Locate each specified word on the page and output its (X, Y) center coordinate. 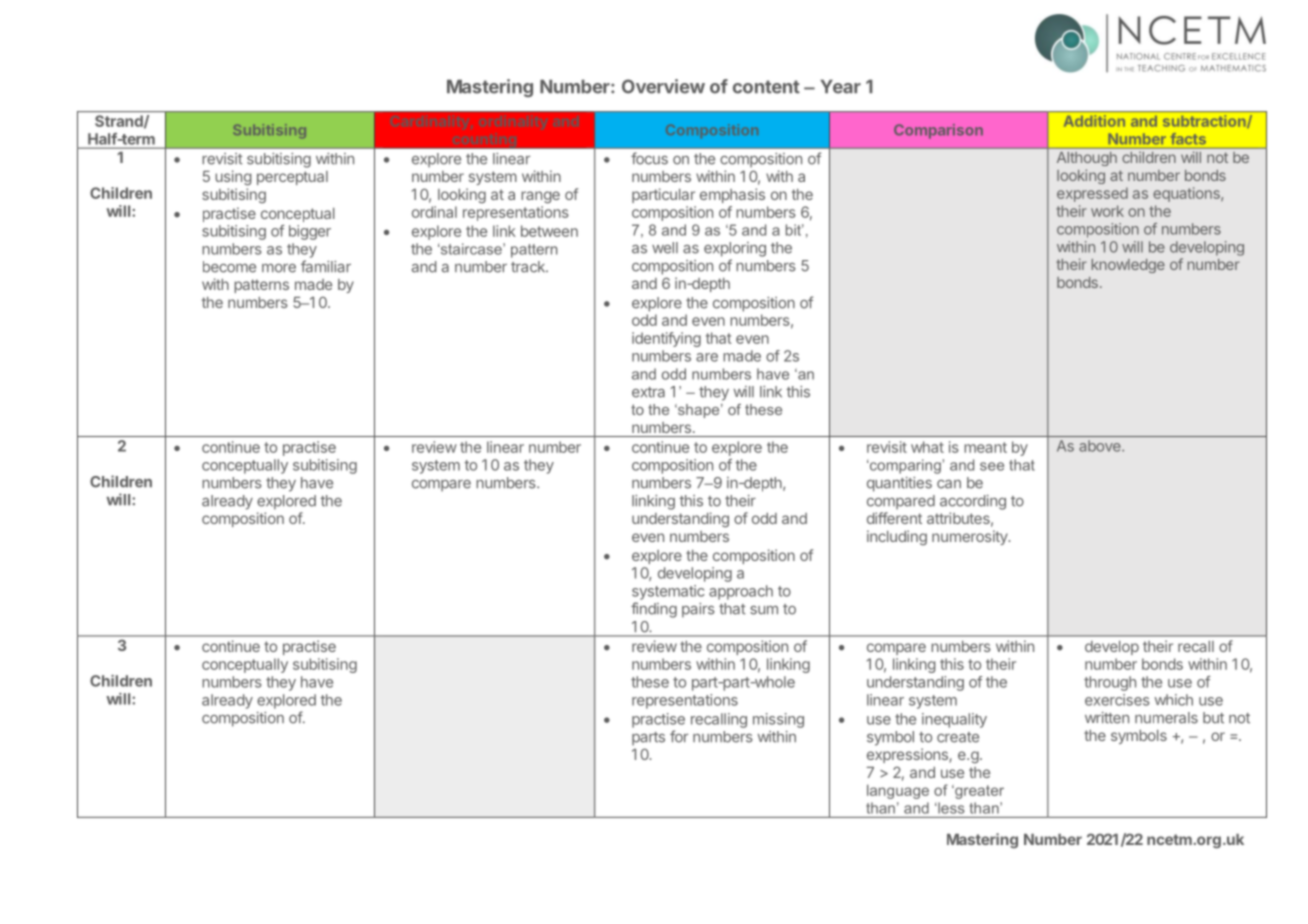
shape (699, 411)
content (766, 87)
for (679, 736)
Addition (1094, 121)
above (1101, 446)
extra (648, 392)
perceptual (292, 178)
